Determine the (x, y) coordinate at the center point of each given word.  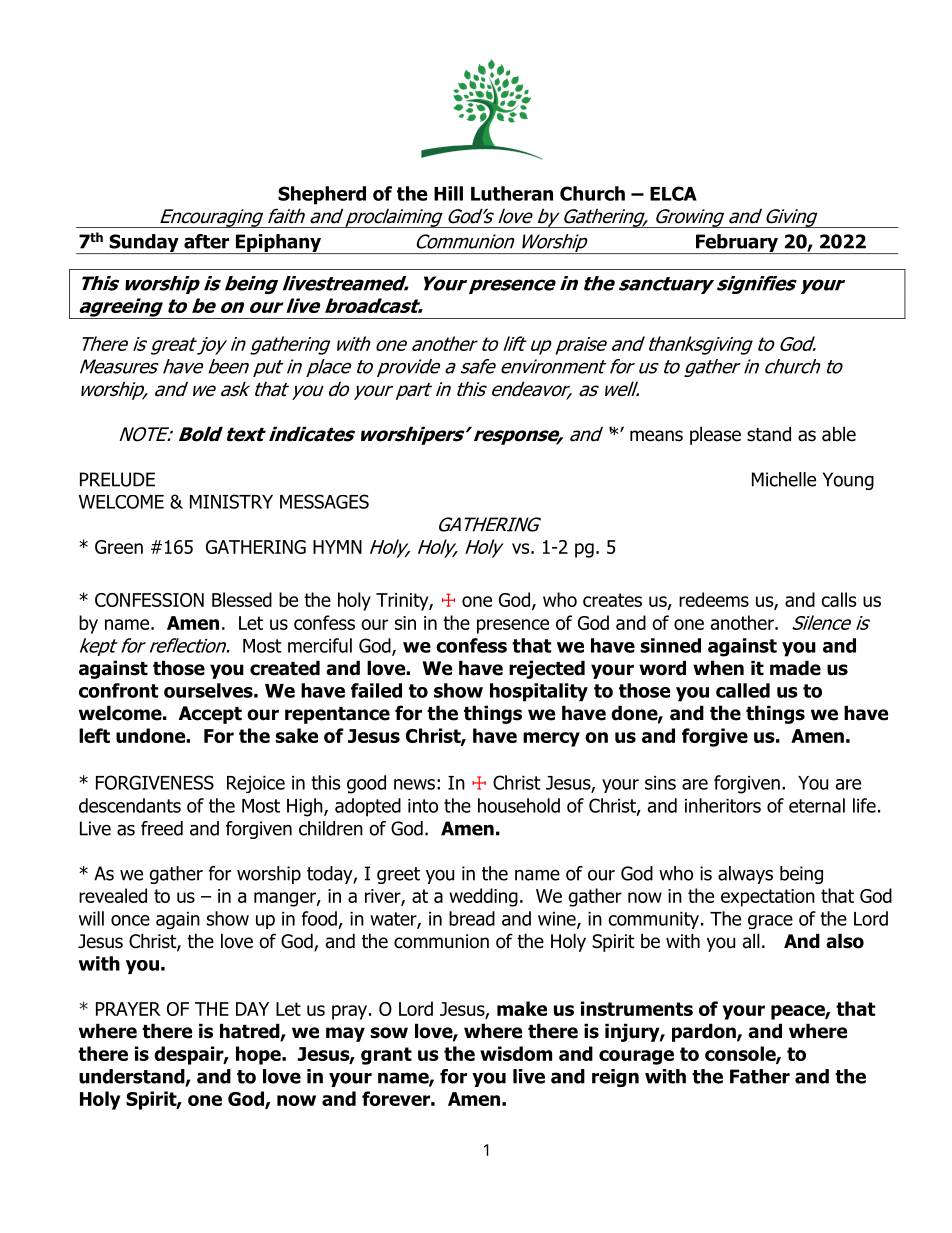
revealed (113, 895)
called (743, 690)
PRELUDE (117, 479)
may (345, 1034)
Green (119, 547)
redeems (714, 599)
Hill (448, 193)
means (656, 436)
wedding (483, 897)
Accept (210, 715)
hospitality (539, 692)
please (715, 435)
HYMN (337, 547)
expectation (768, 898)
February (737, 244)
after (206, 241)
